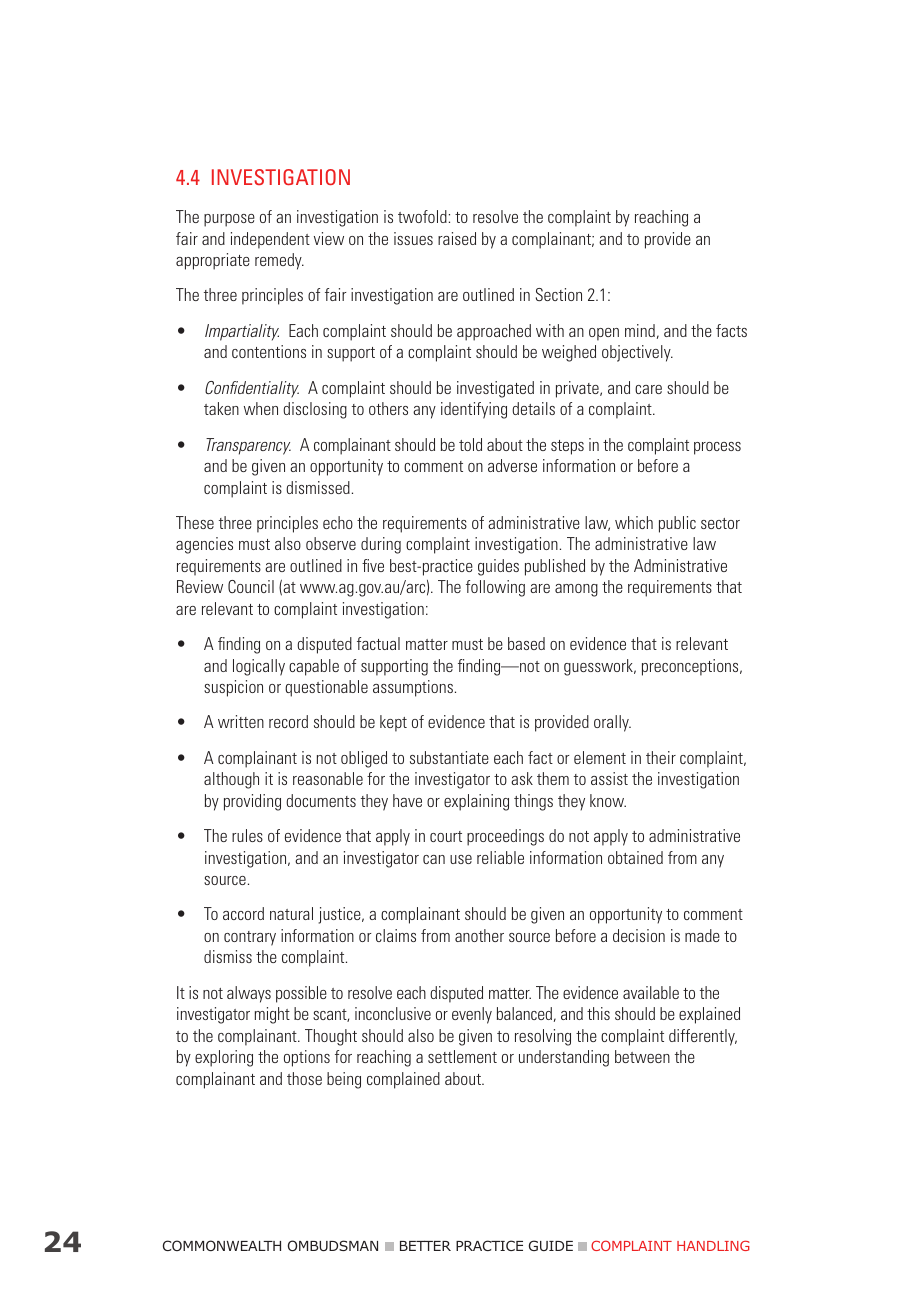  I want to click on COMMONWEALTH, so click(222, 1245).
